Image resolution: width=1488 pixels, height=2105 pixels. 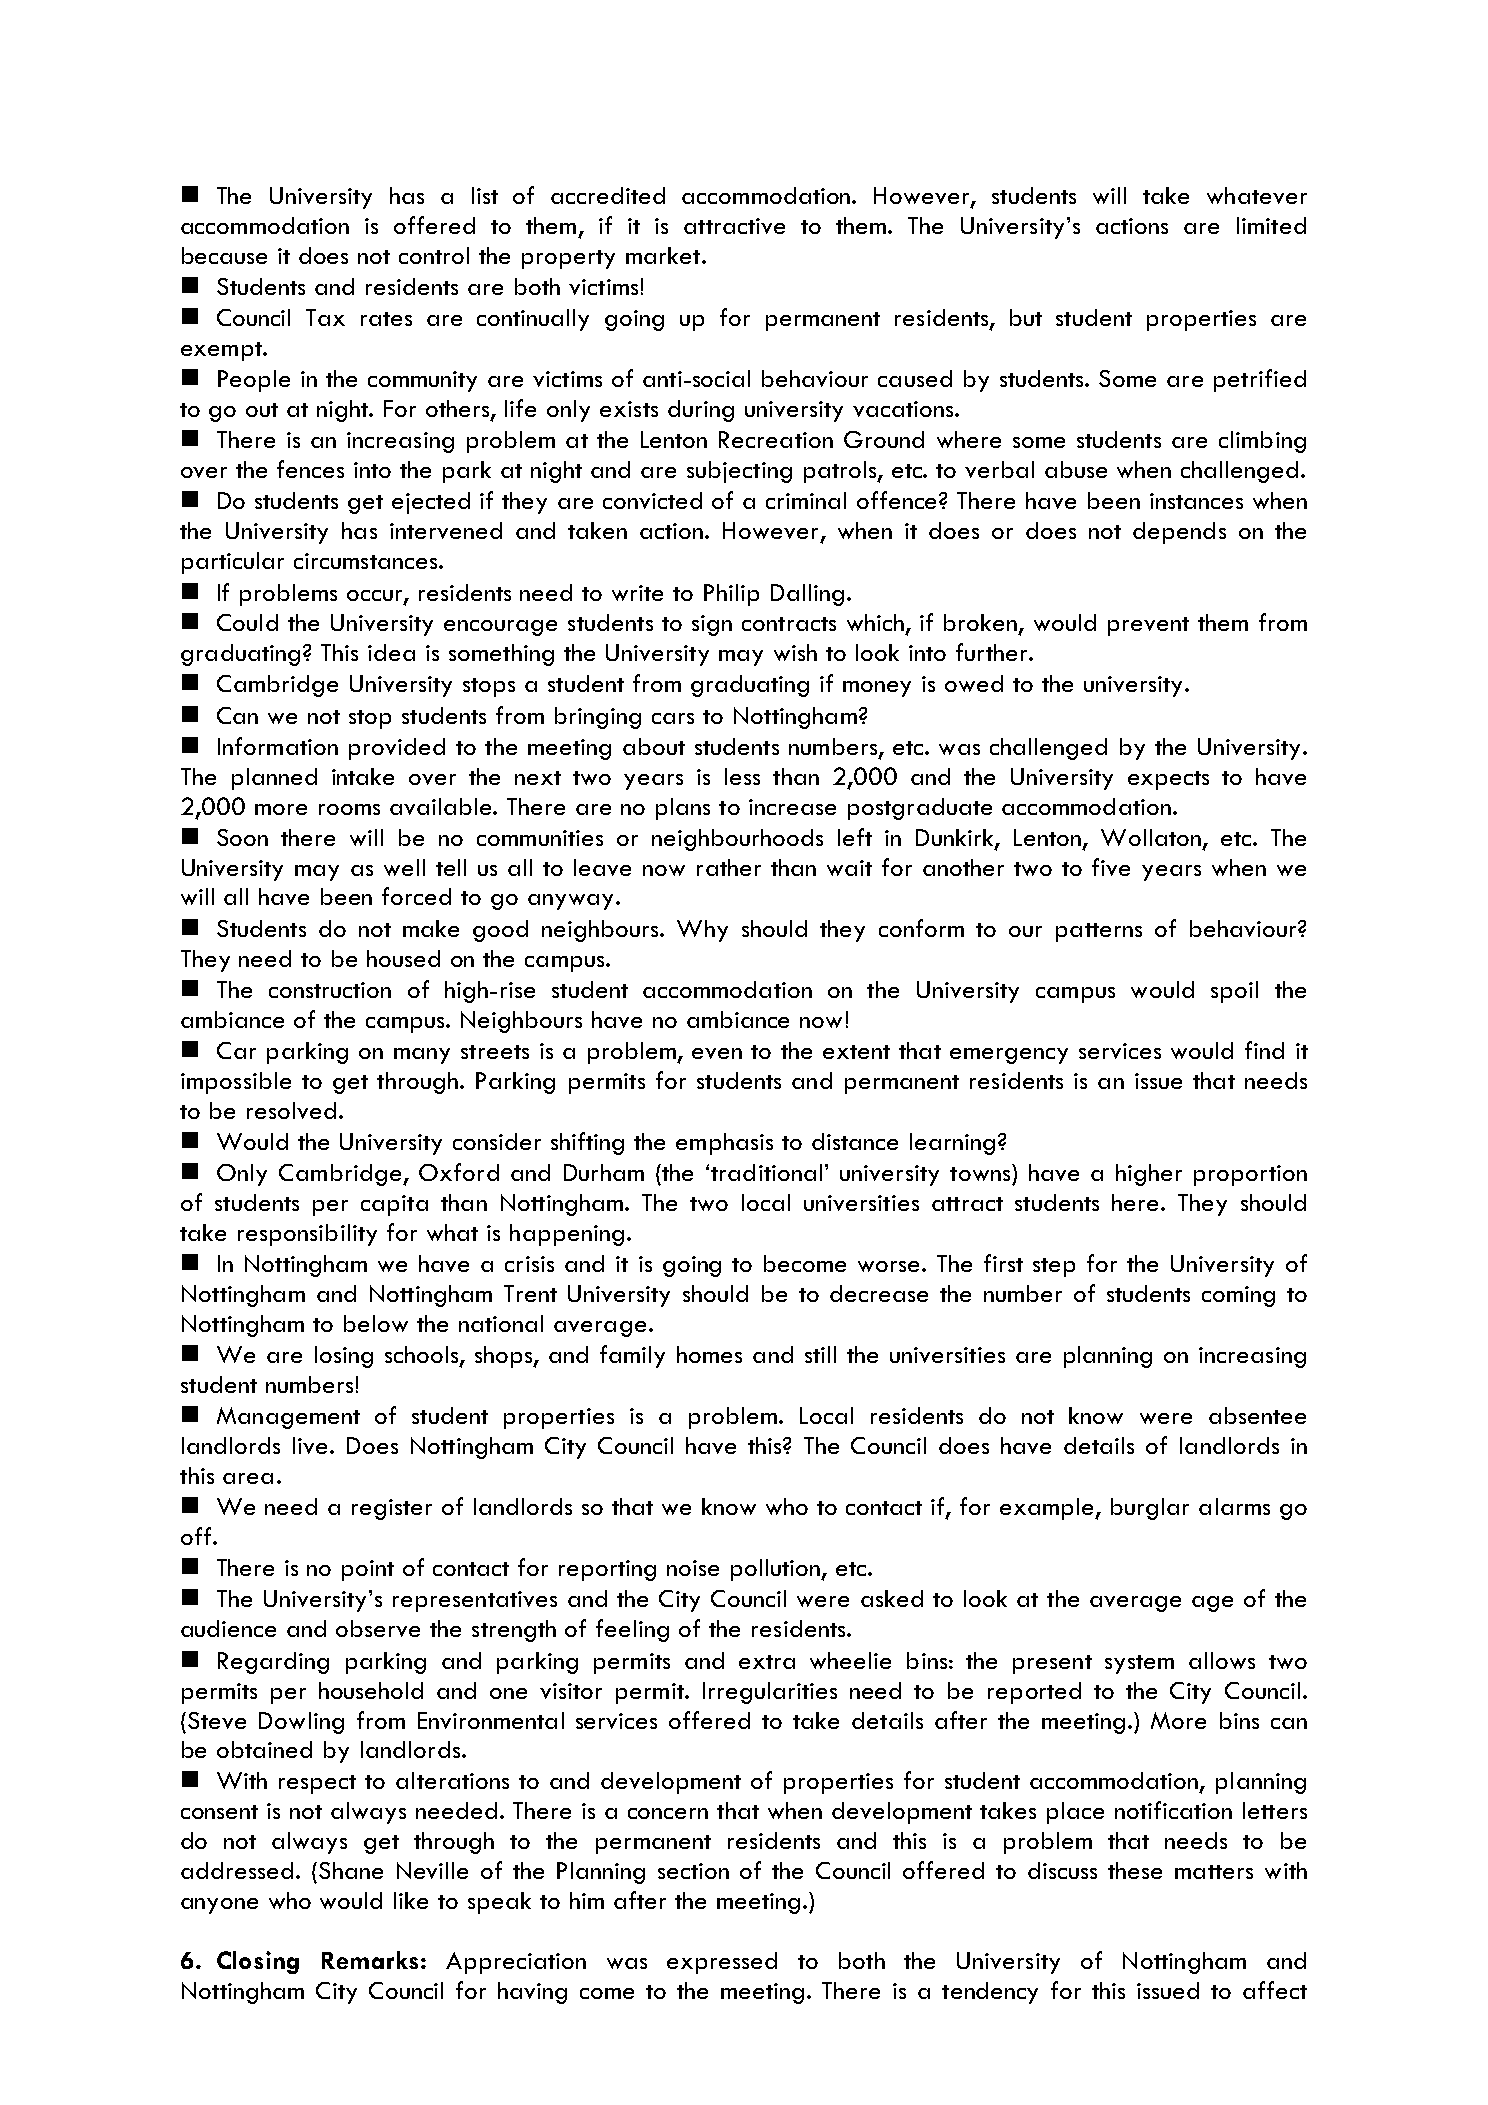 I want to click on these, so click(x=1135, y=1870).
